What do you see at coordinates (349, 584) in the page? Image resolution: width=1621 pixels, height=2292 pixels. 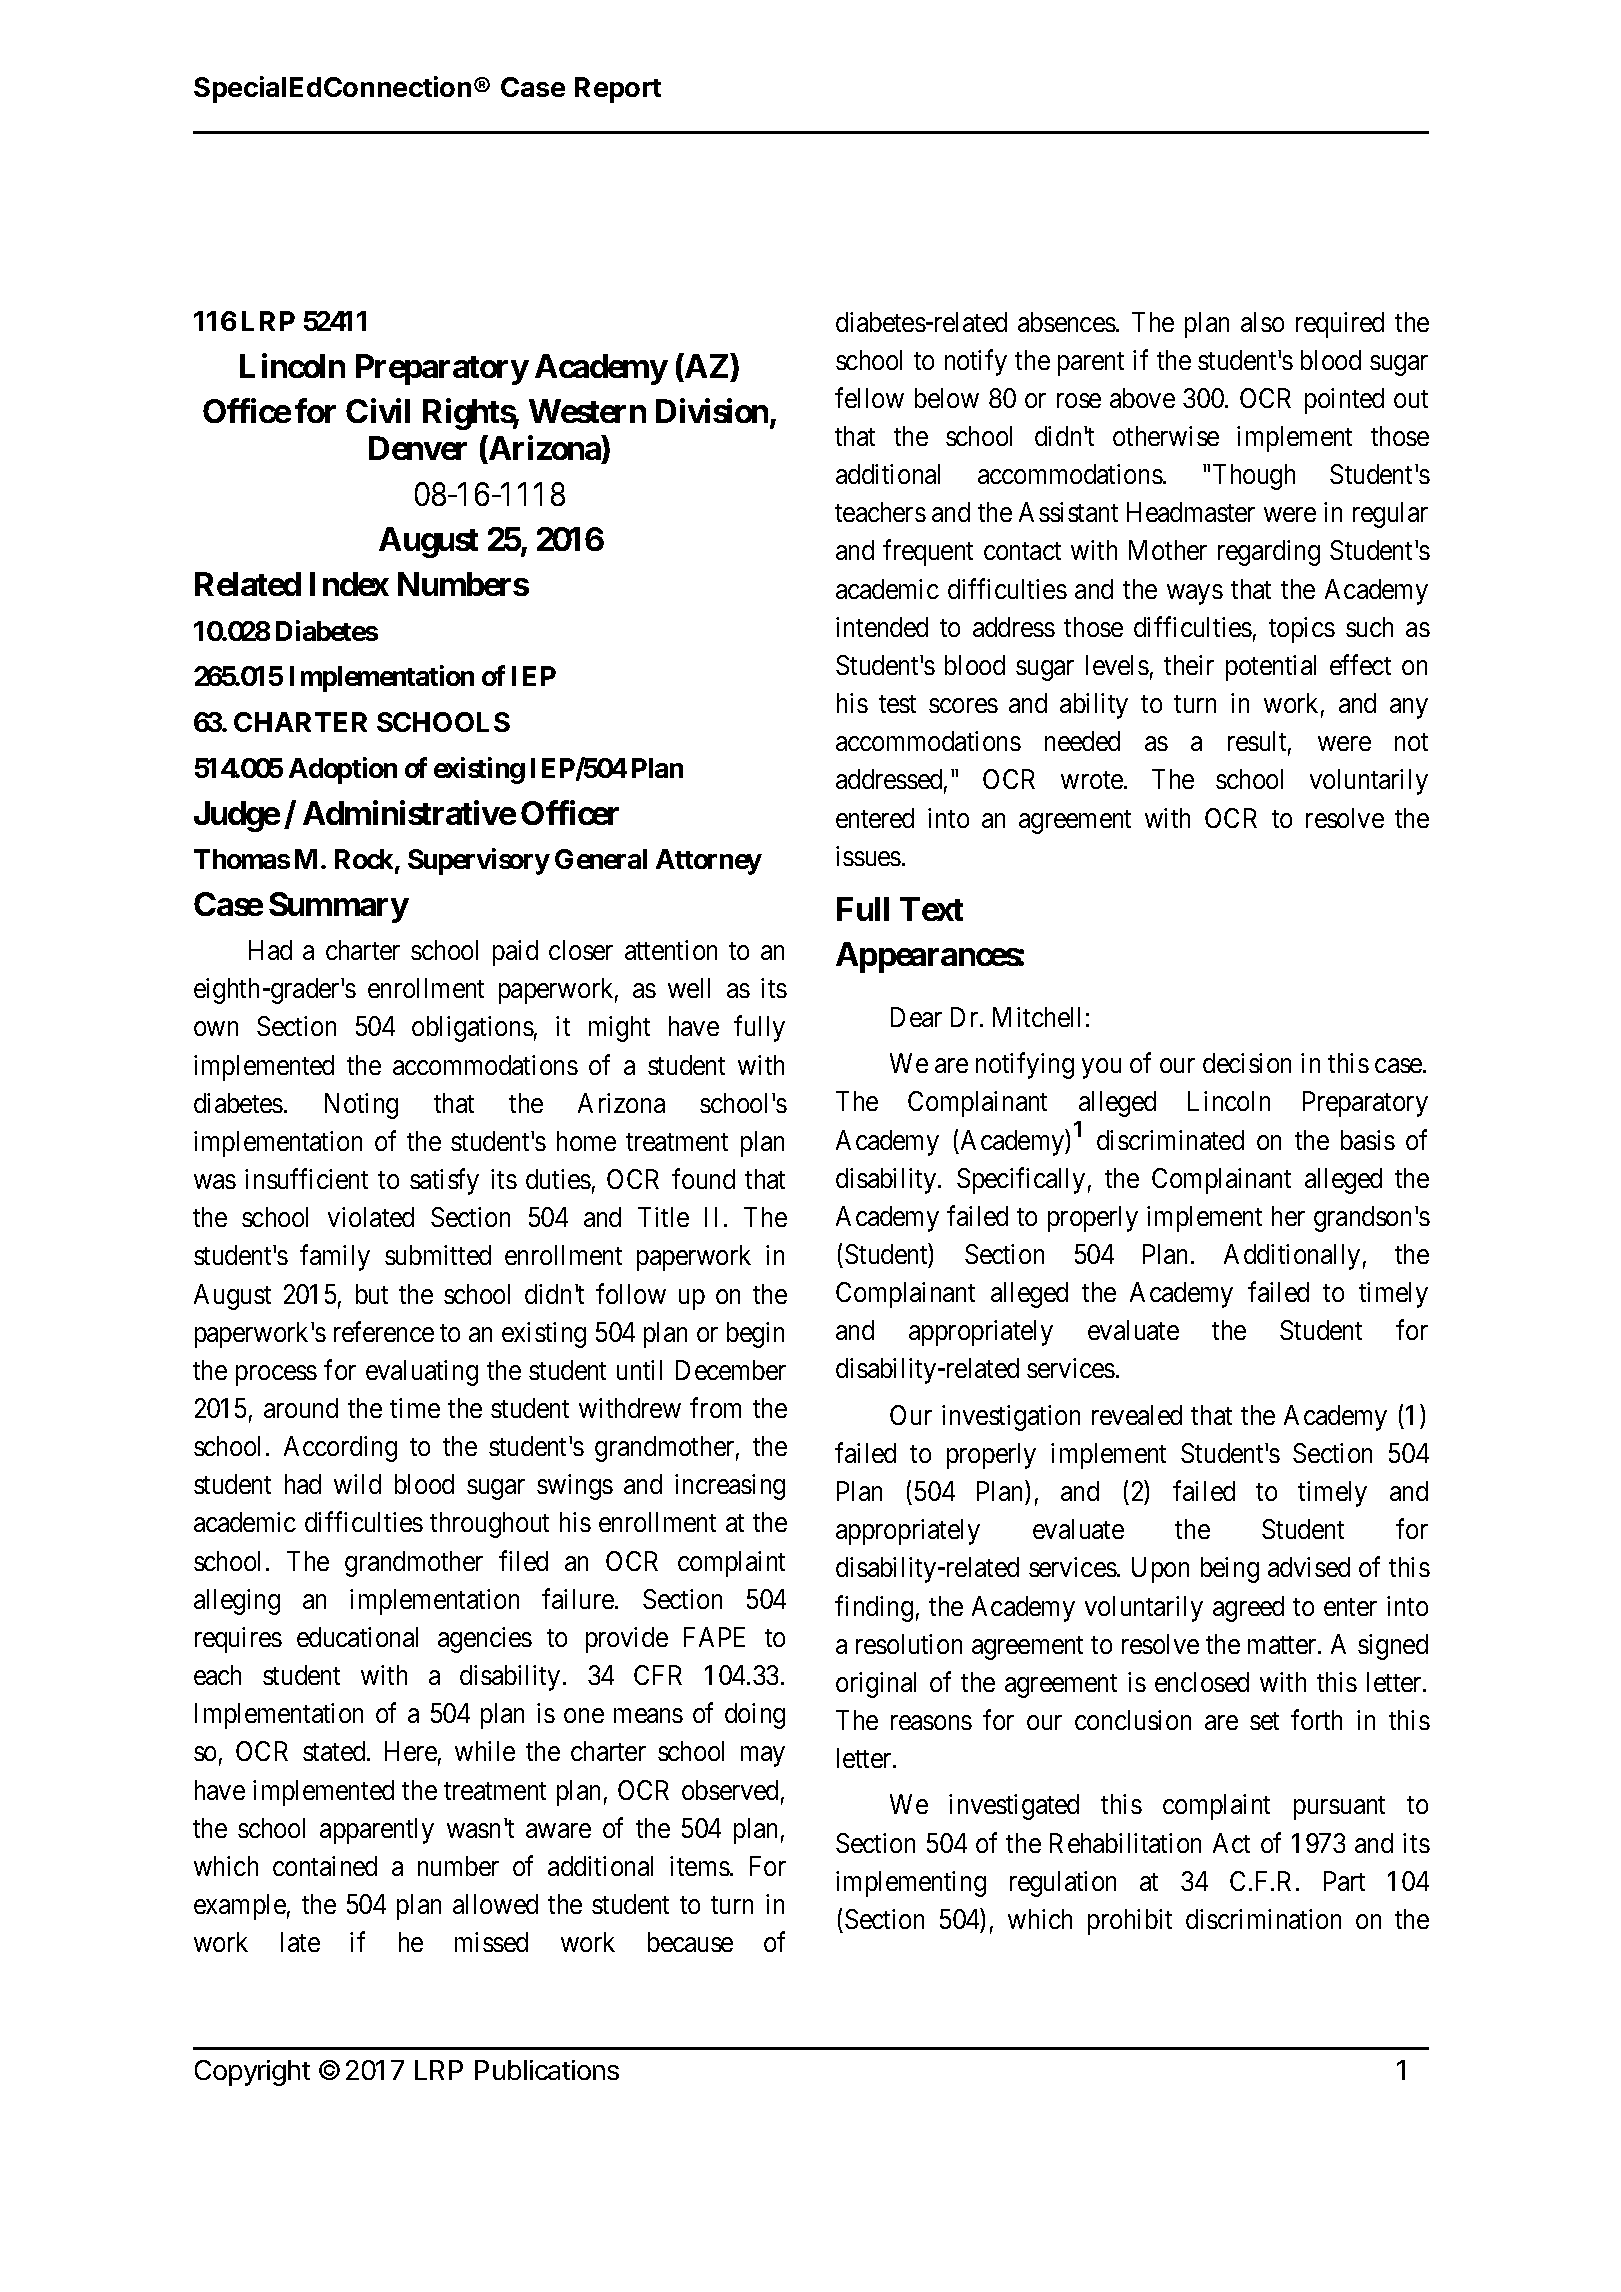 I see `Index` at bounding box center [349, 584].
